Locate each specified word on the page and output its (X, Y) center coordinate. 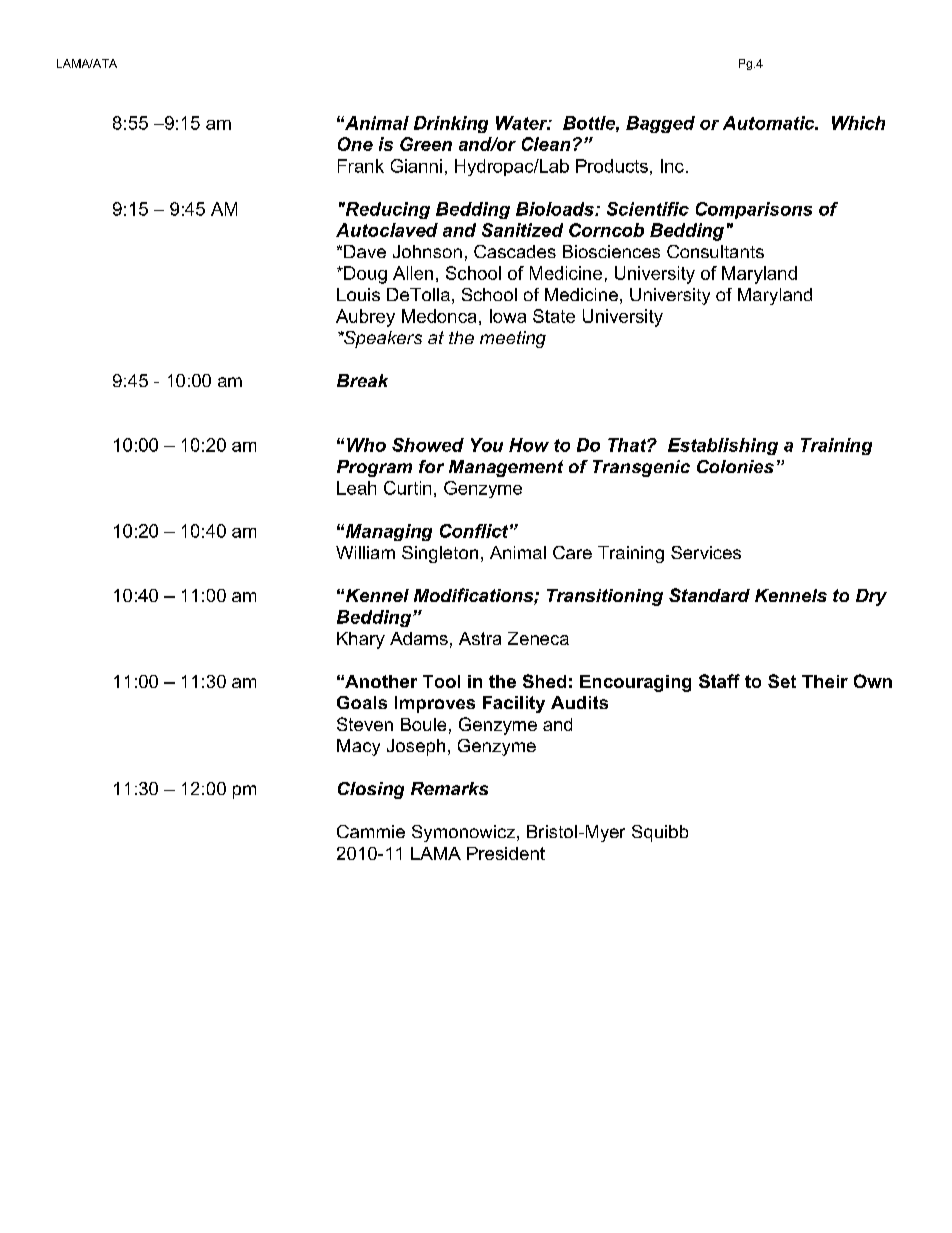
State (554, 316)
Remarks (449, 788)
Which (858, 123)
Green (426, 144)
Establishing (723, 446)
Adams (419, 638)
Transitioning (605, 597)
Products (612, 166)
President (506, 853)
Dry (871, 597)
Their (825, 681)
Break (362, 380)
